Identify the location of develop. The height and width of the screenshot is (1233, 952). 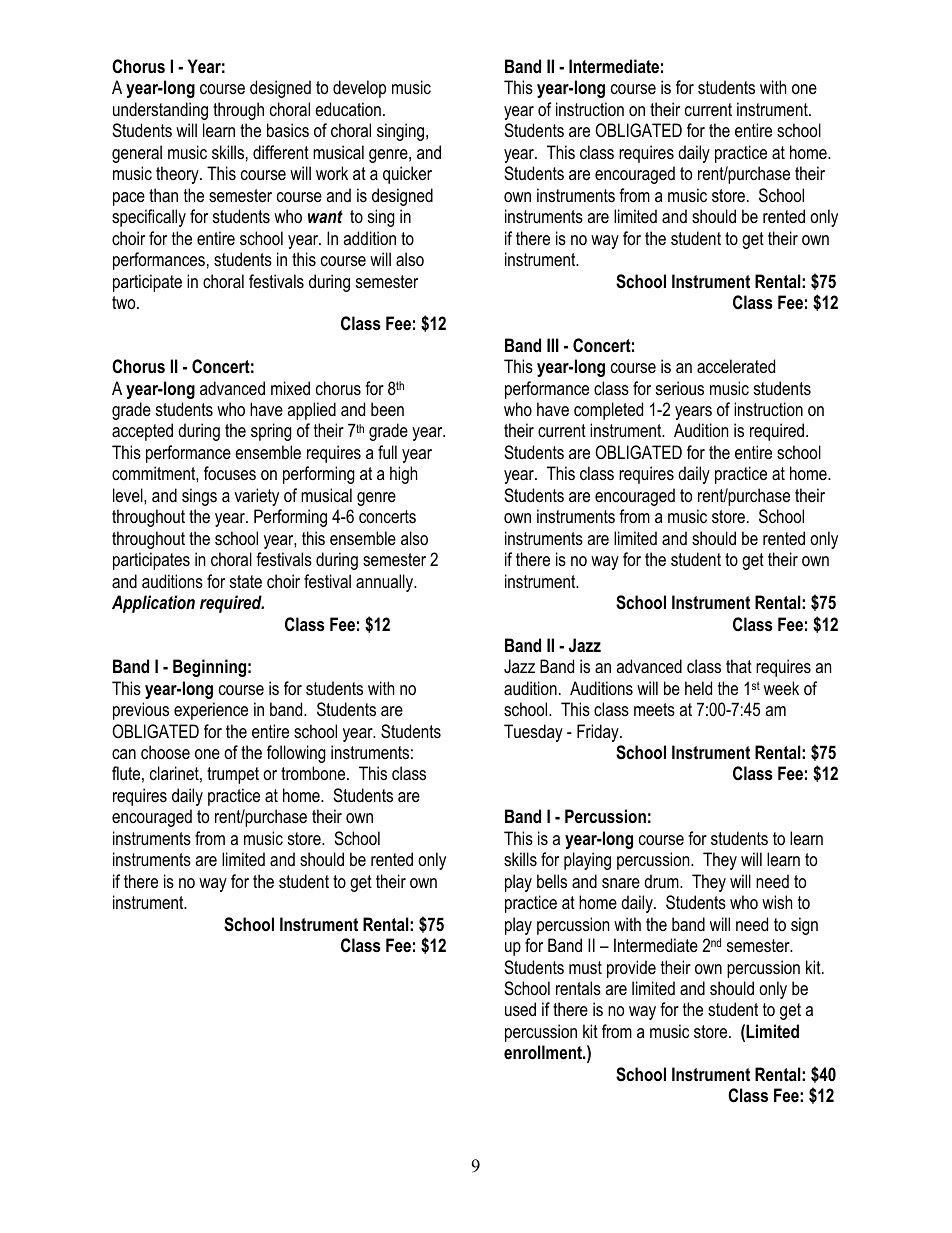
(359, 89).
